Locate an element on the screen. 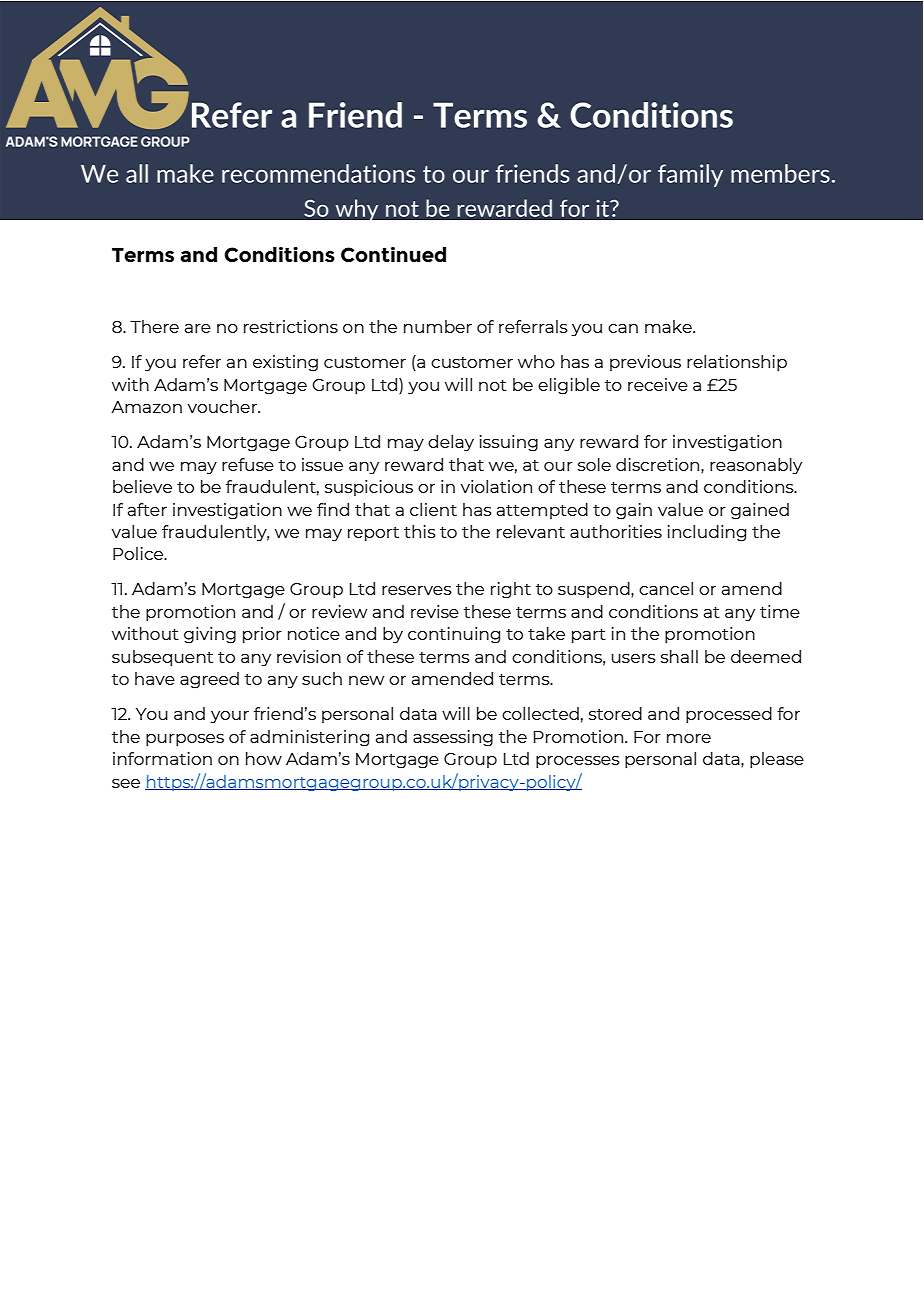 The height and width of the screenshot is (1308, 924). voucher is located at coordinates (223, 406).
